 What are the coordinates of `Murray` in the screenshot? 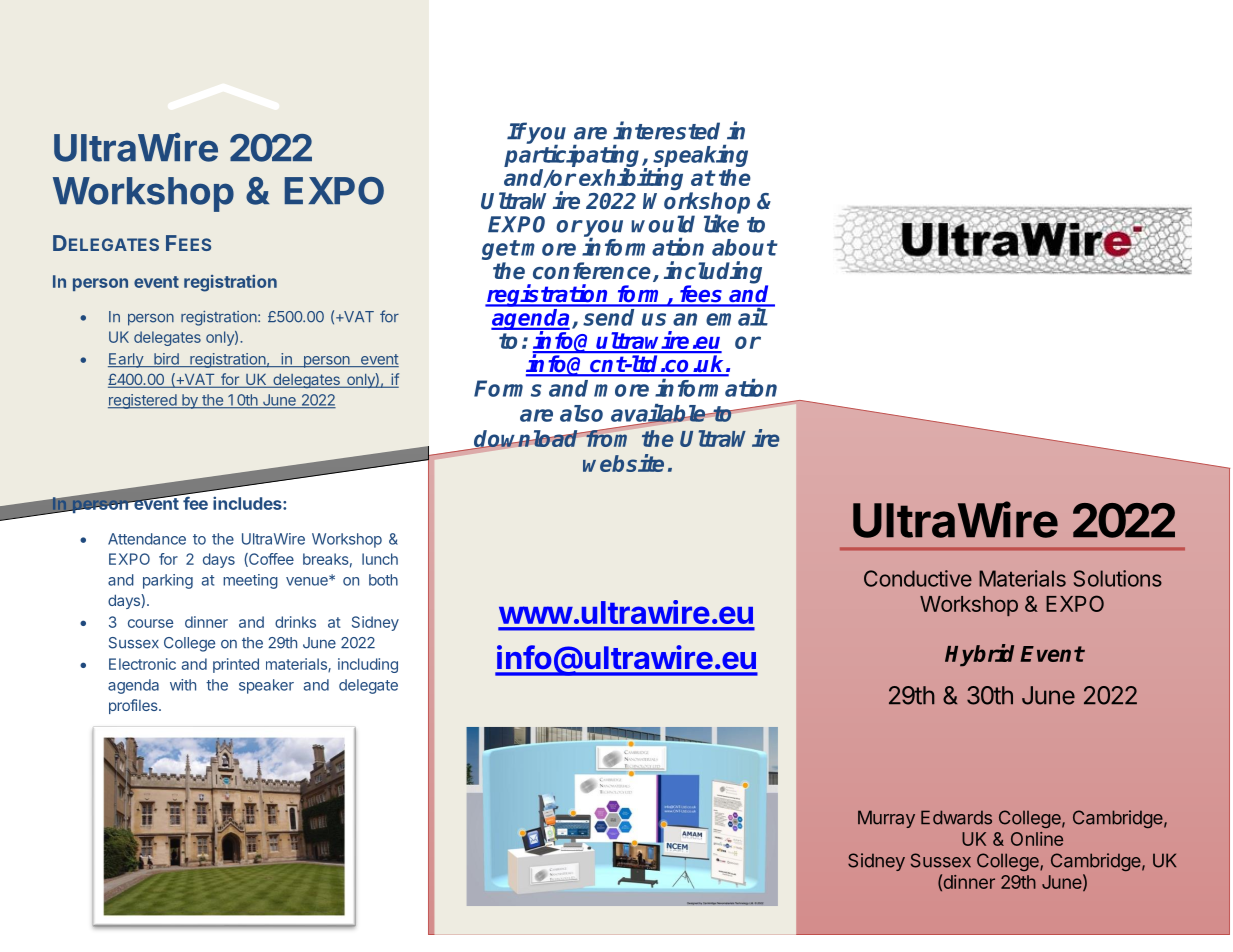 It's located at (886, 819).
